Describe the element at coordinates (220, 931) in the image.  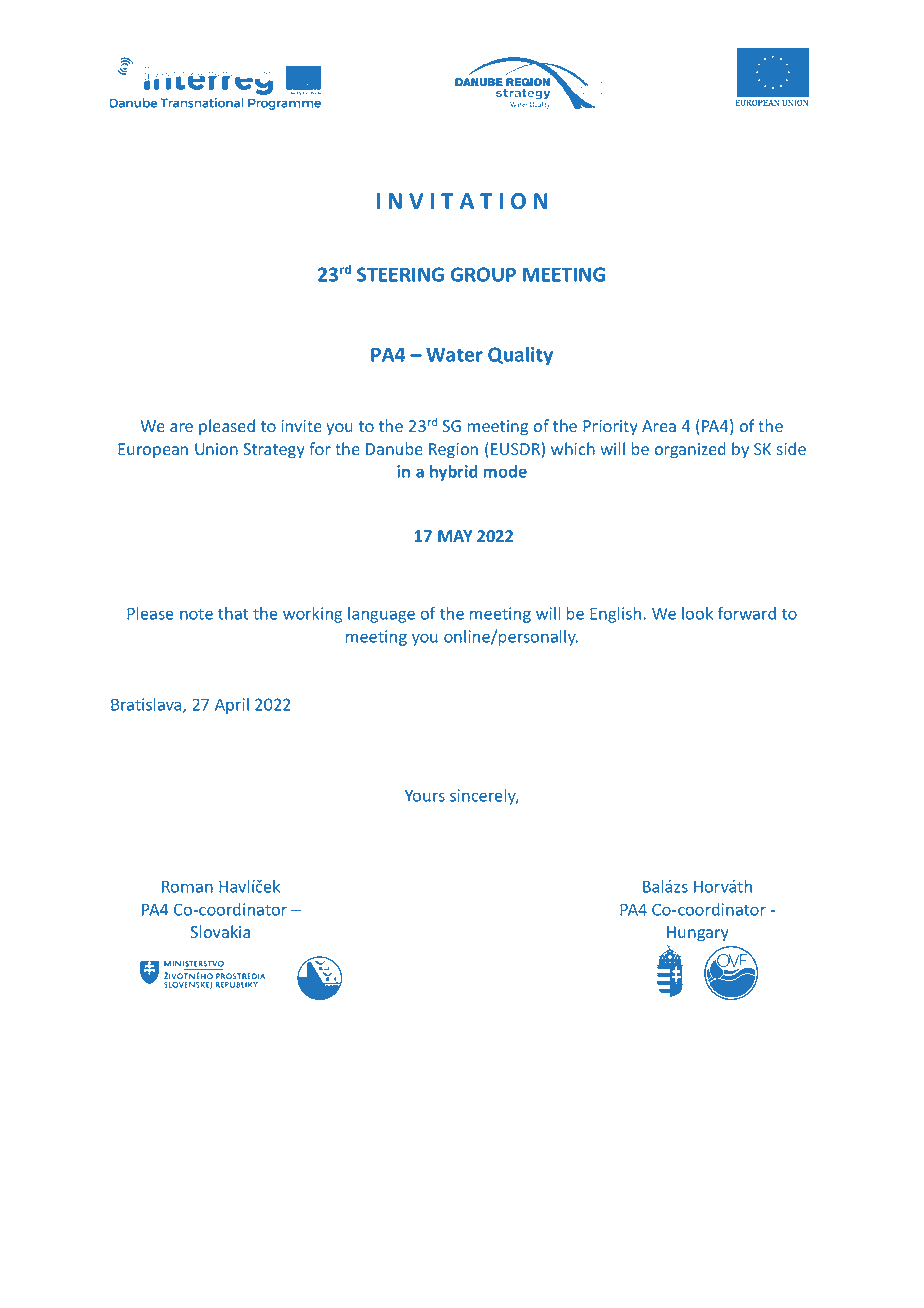
I see `Slovakia` at that location.
